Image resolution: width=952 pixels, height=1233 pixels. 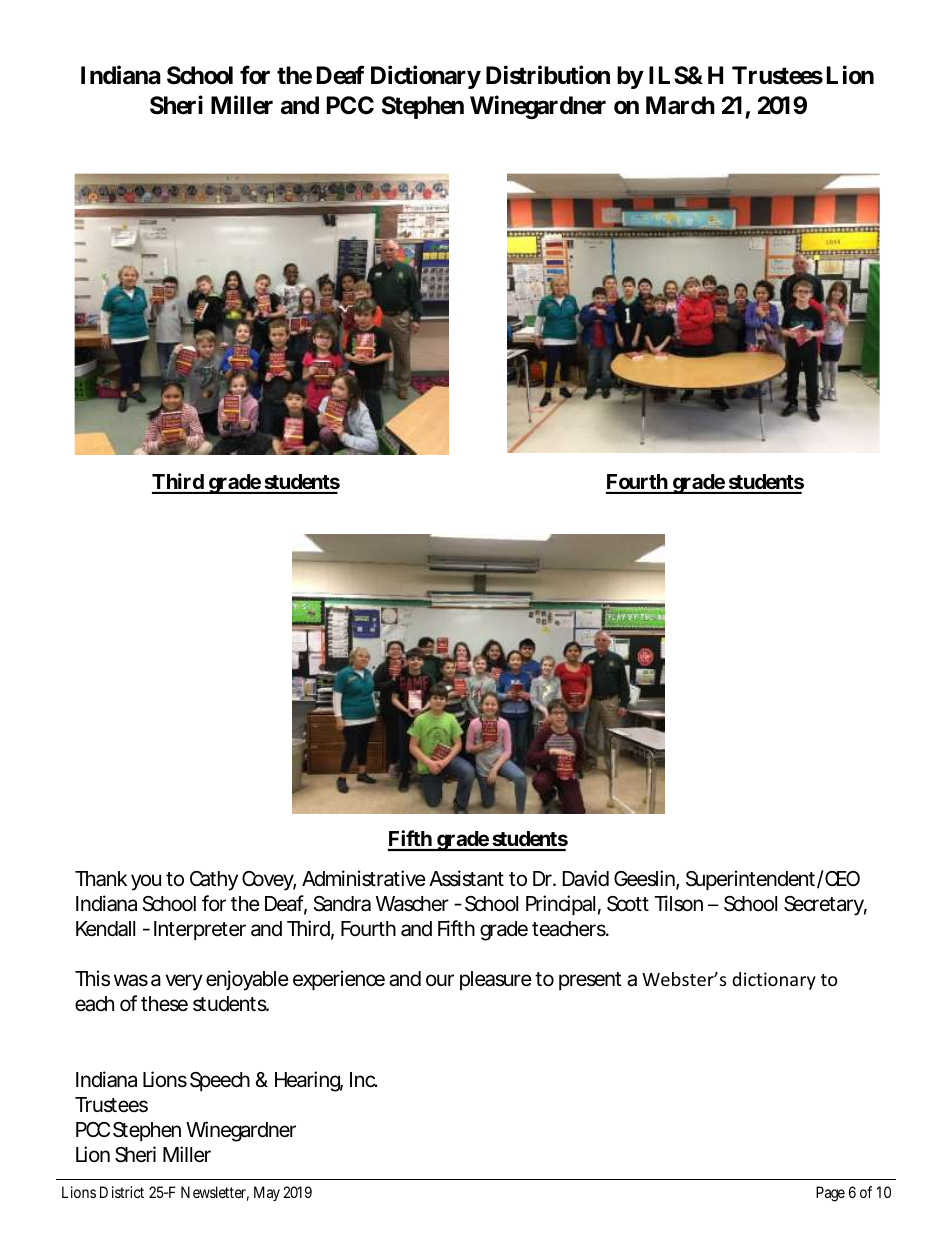 What do you see at coordinates (628, 904) in the document?
I see `Scott` at bounding box center [628, 904].
